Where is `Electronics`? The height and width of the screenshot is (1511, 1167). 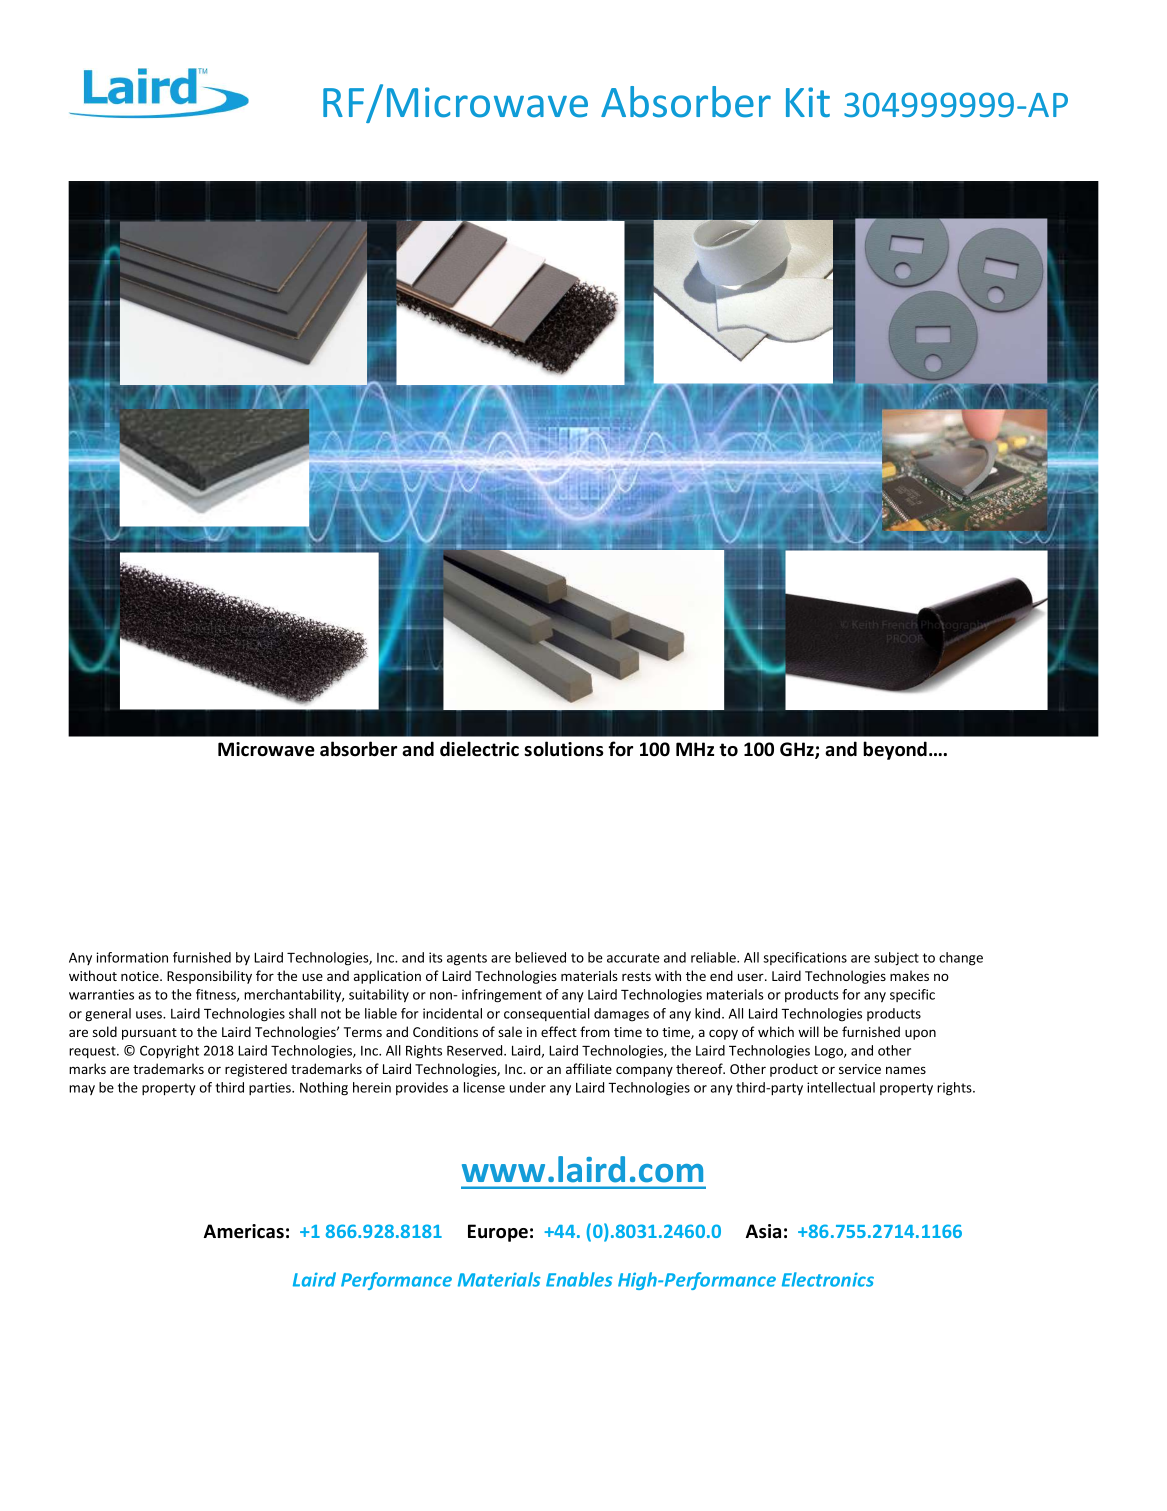
Electronics is located at coordinates (828, 1279).
